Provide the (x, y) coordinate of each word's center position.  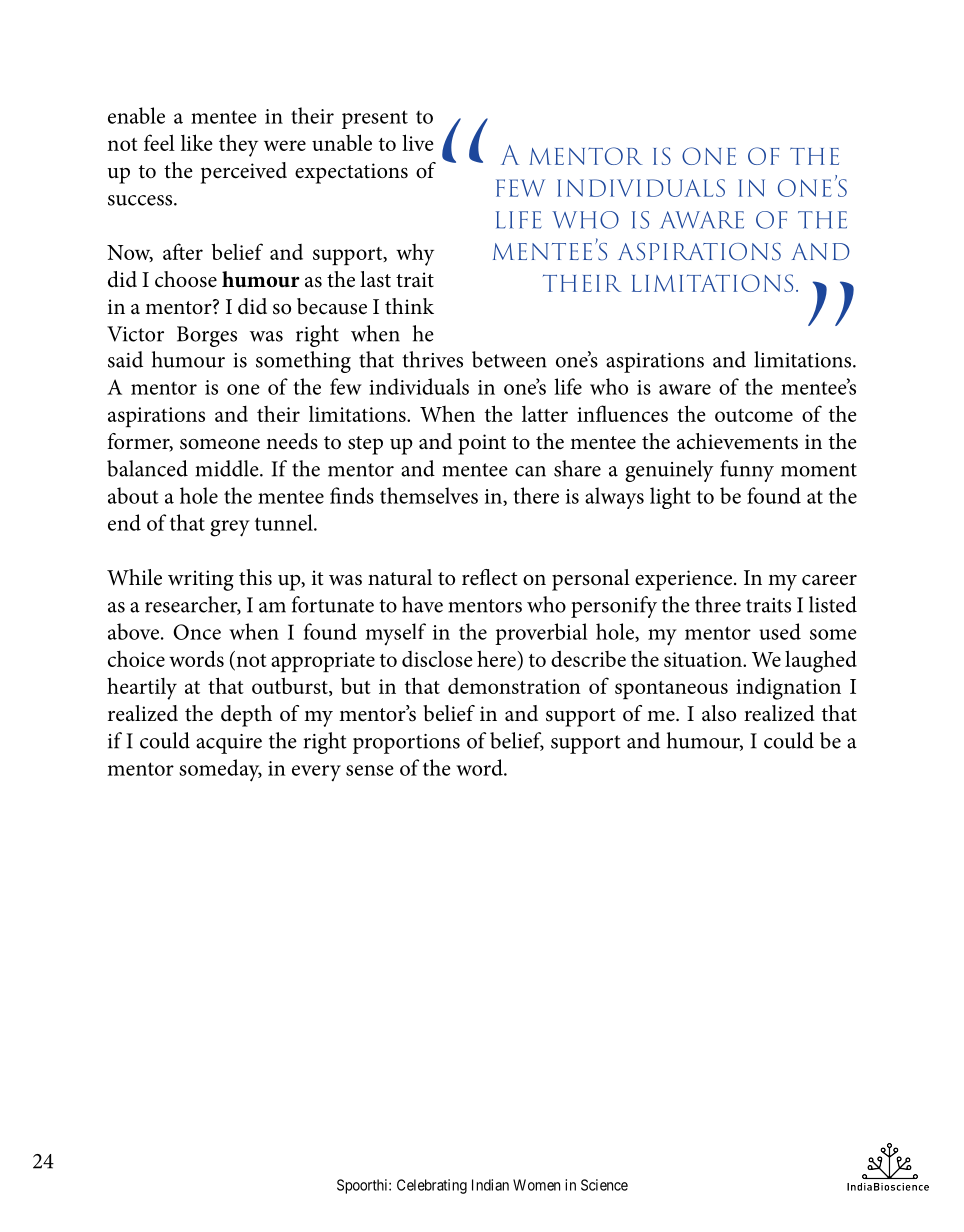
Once (197, 632)
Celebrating (432, 1186)
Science (604, 1185)
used (780, 631)
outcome (754, 415)
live (418, 142)
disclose (437, 659)
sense (370, 770)
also (719, 713)
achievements (737, 441)
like (197, 142)
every (316, 773)
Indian (490, 1185)
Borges (207, 336)
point (482, 444)
